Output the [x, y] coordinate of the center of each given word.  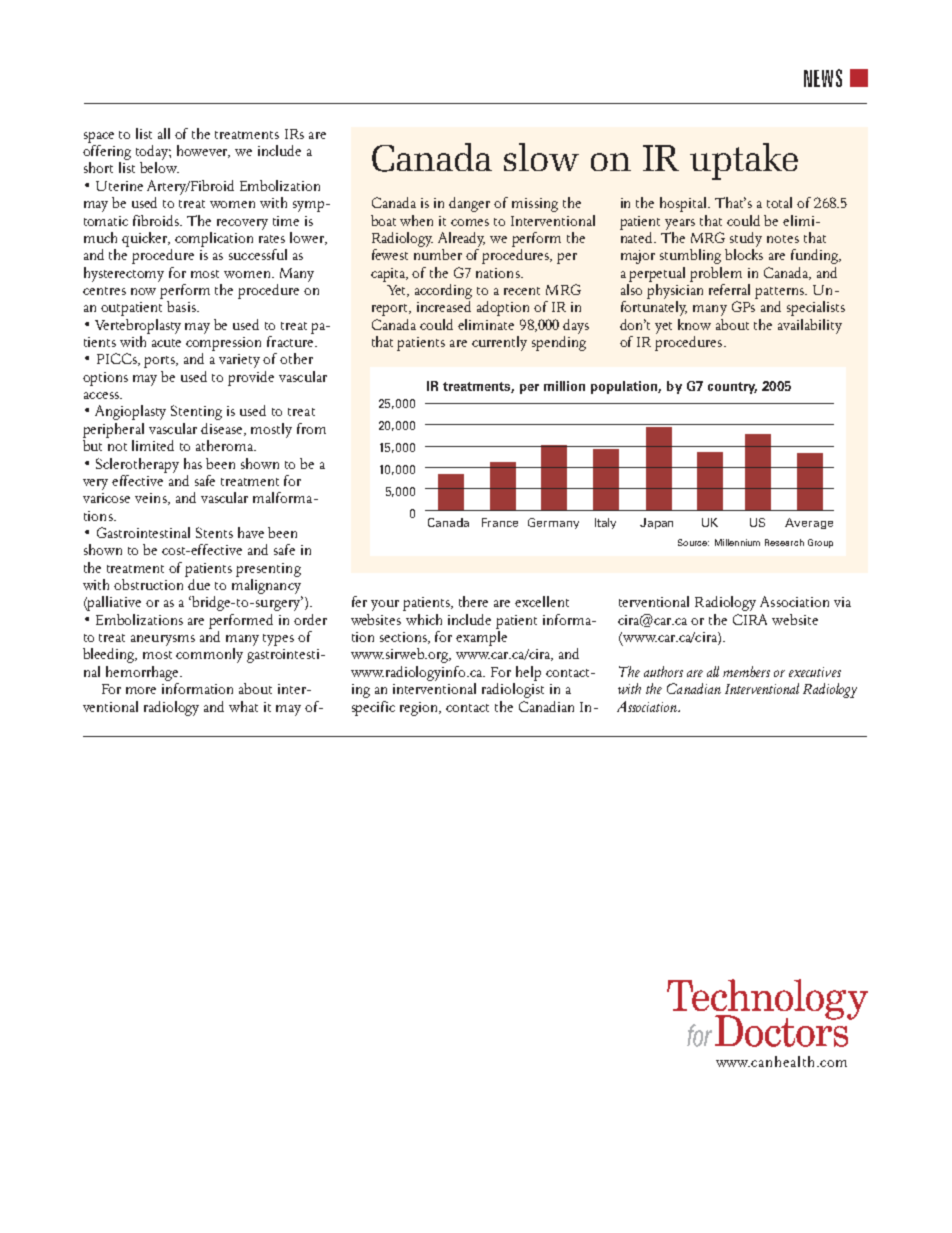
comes [470, 222]
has [193, 463]
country [732, 388]
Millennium [737, 542]
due [198, 583]
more [141, 690]
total [779, 202]
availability [810, 326]
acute [166, 343]
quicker [146, 239]
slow [541, 157]
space [99, 137]
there [473, 601]
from [311, 428]
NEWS [823, 78]
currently [499, 343]
